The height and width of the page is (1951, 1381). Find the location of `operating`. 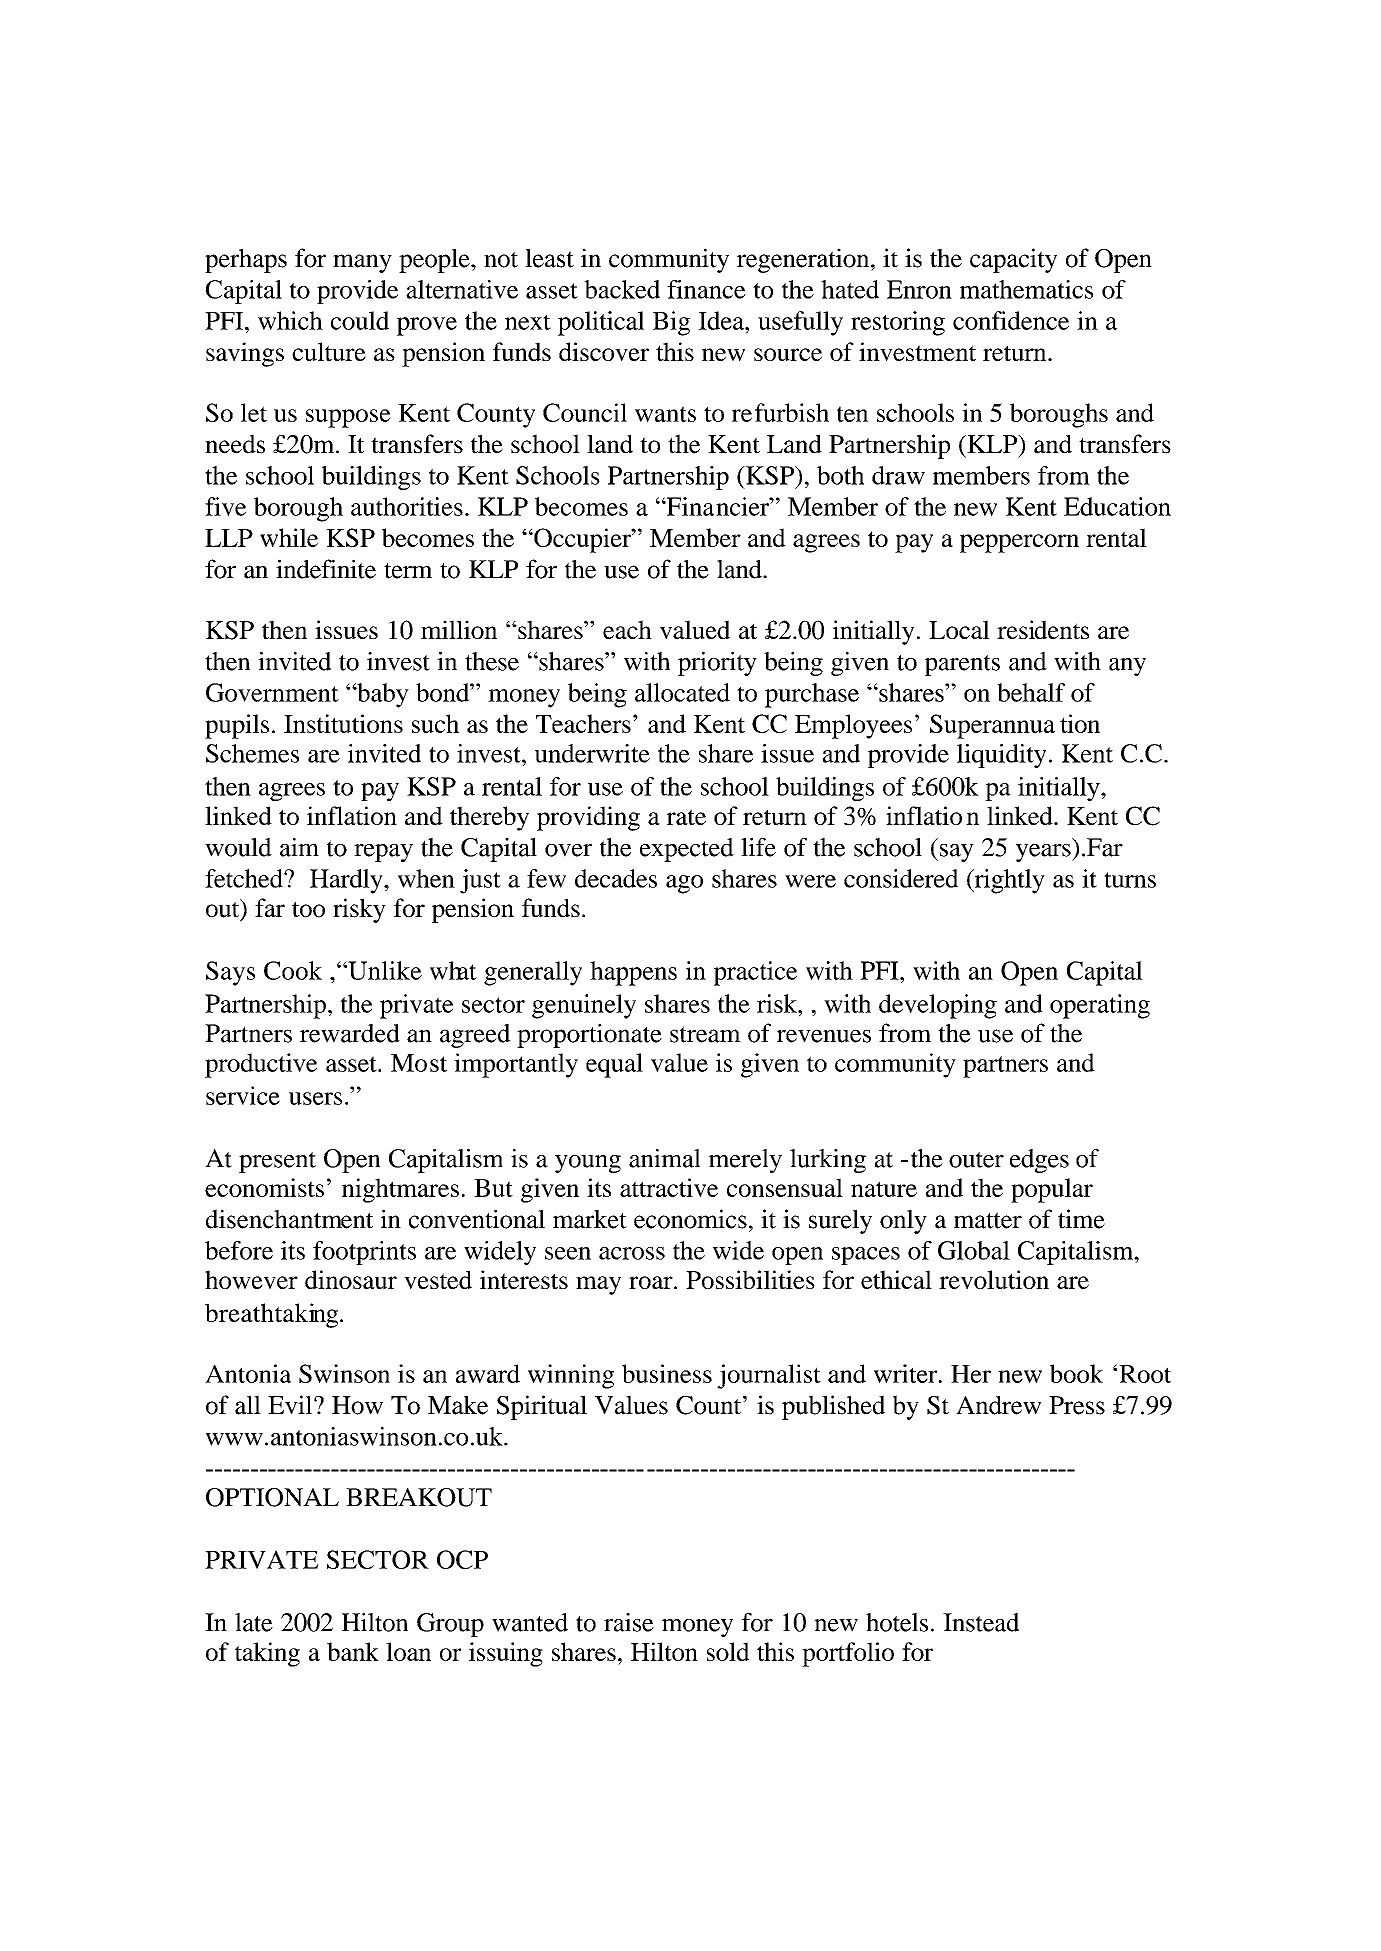

operating is located at coordinates (1100, 1006).
